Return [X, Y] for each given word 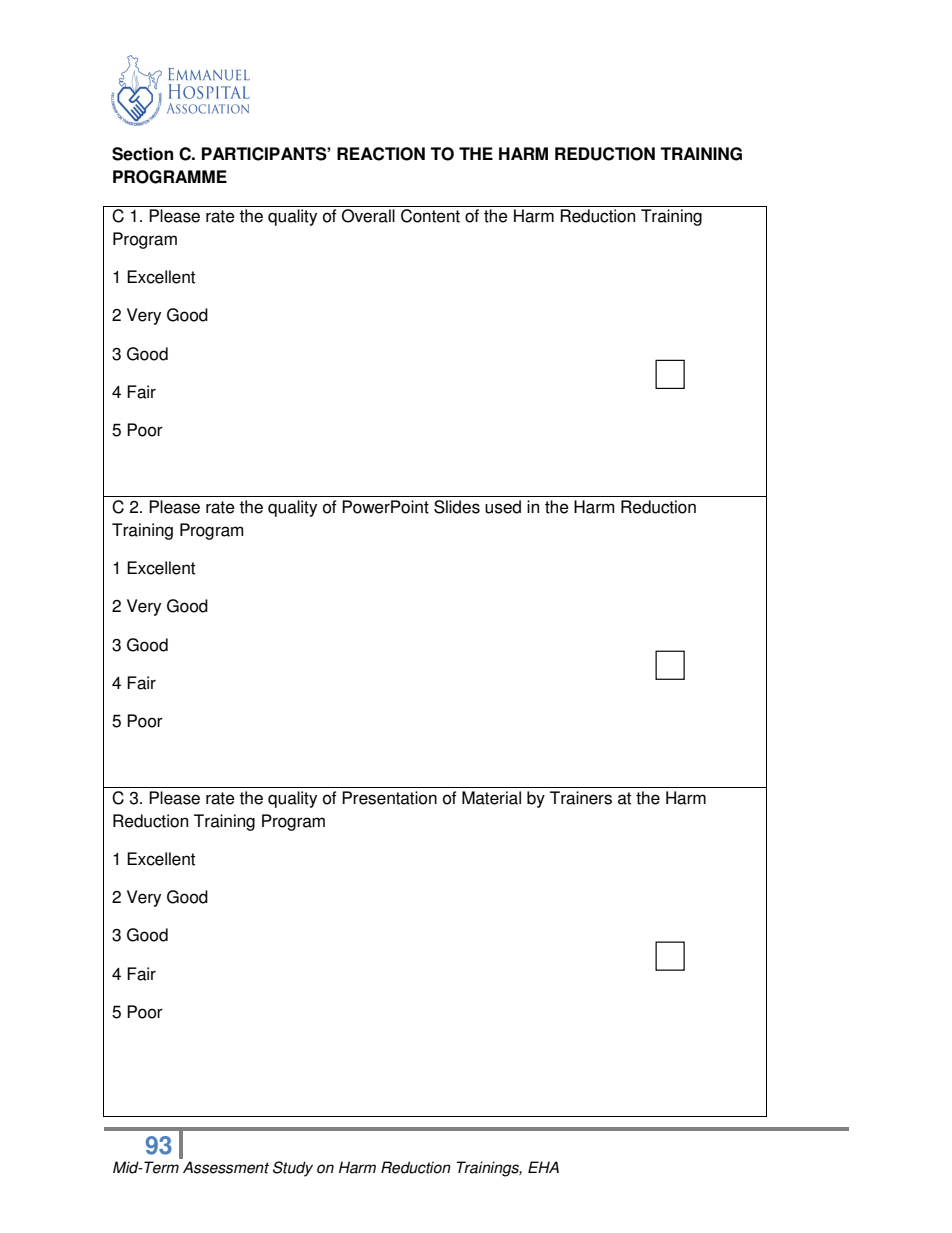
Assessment [226, 1167]
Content [430, 216]
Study [293, 1169]
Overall [368, 216]
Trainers [581, 798]
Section [142, 154]
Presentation [389, 798]
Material [491, 798]
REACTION [381, 154]
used [503, 507]
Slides [457, 507]
